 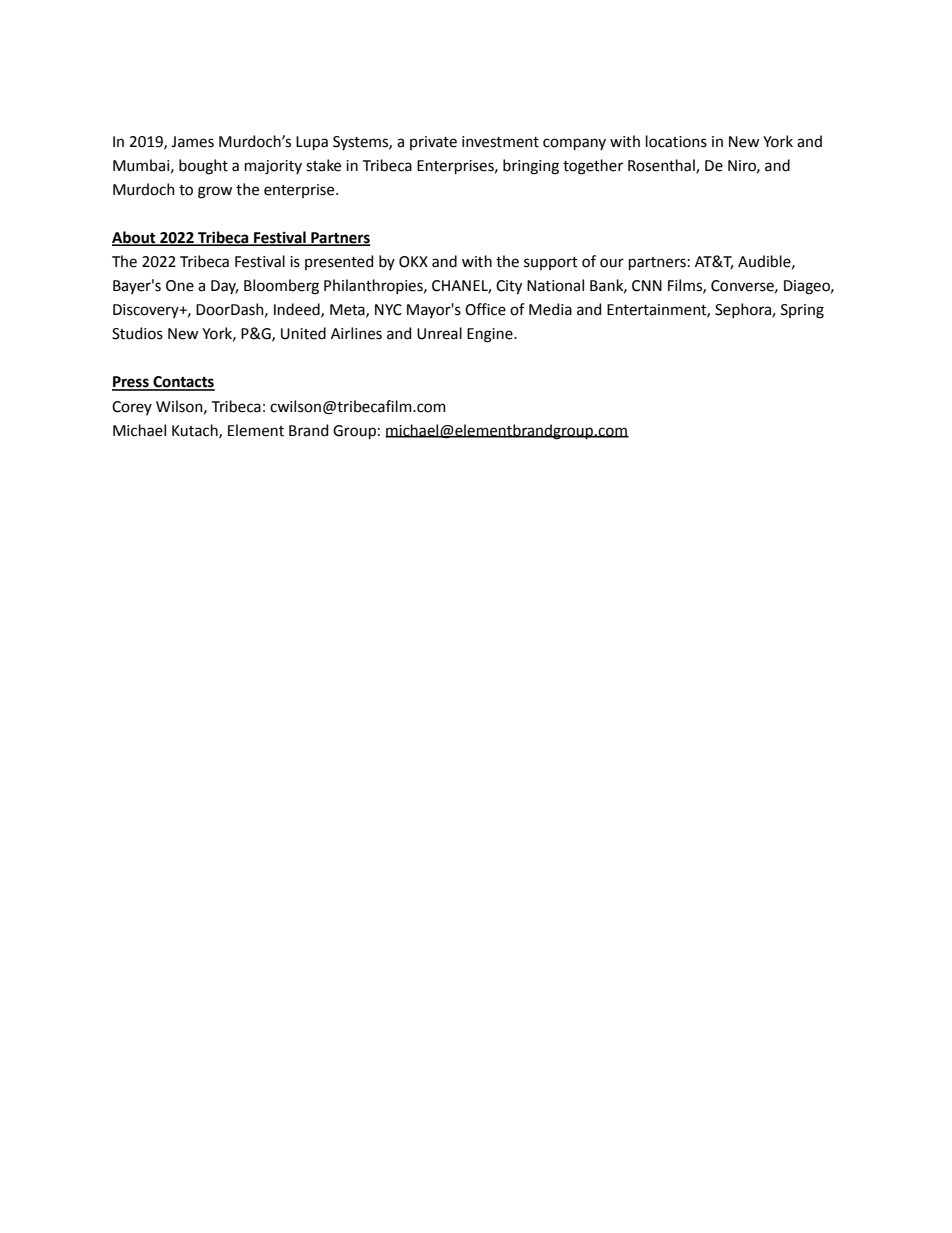 What do you see at coordinates (676, 141) in the image?
I see `locations` at bounding box center [676, 141].
